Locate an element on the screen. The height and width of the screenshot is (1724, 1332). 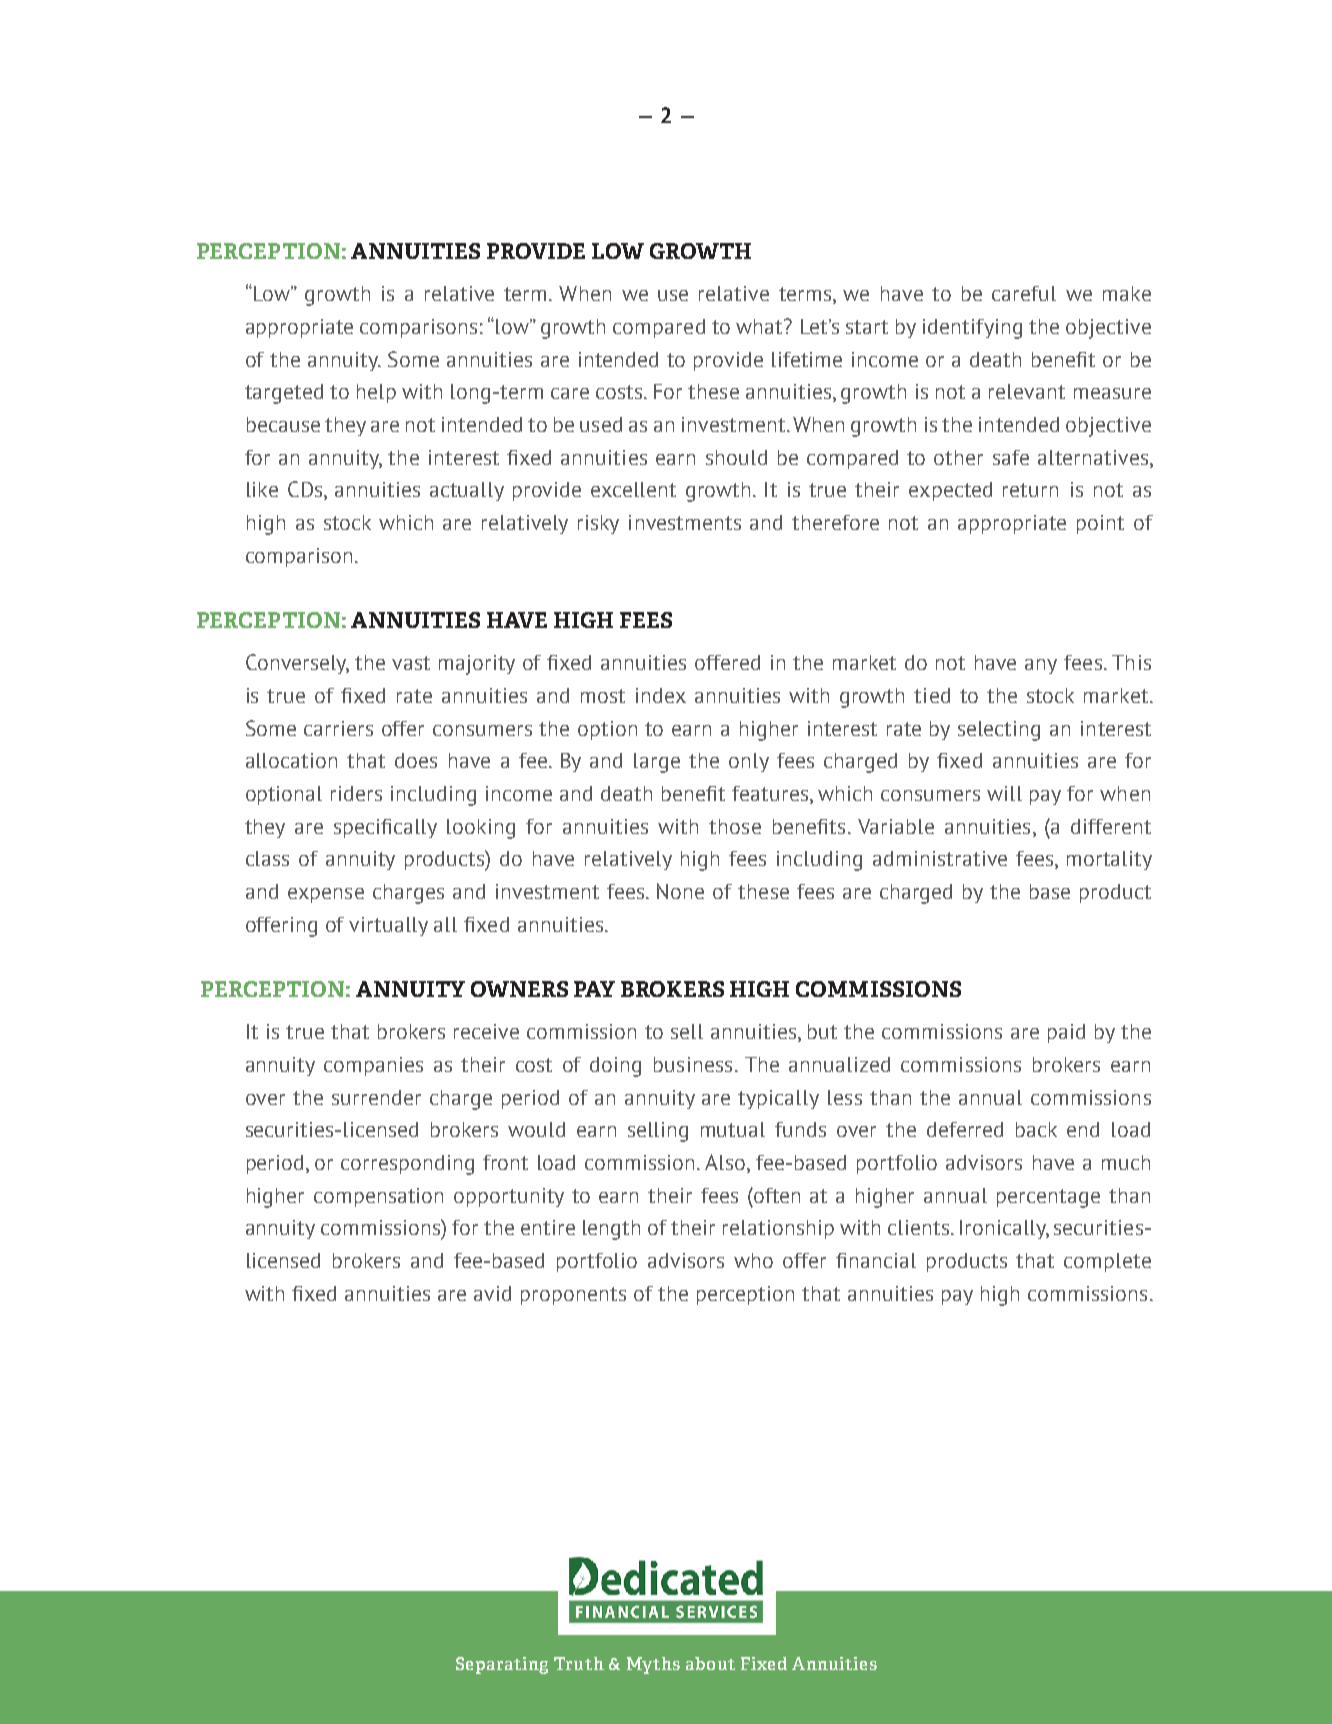
what is located at coordinates (760, 326).
